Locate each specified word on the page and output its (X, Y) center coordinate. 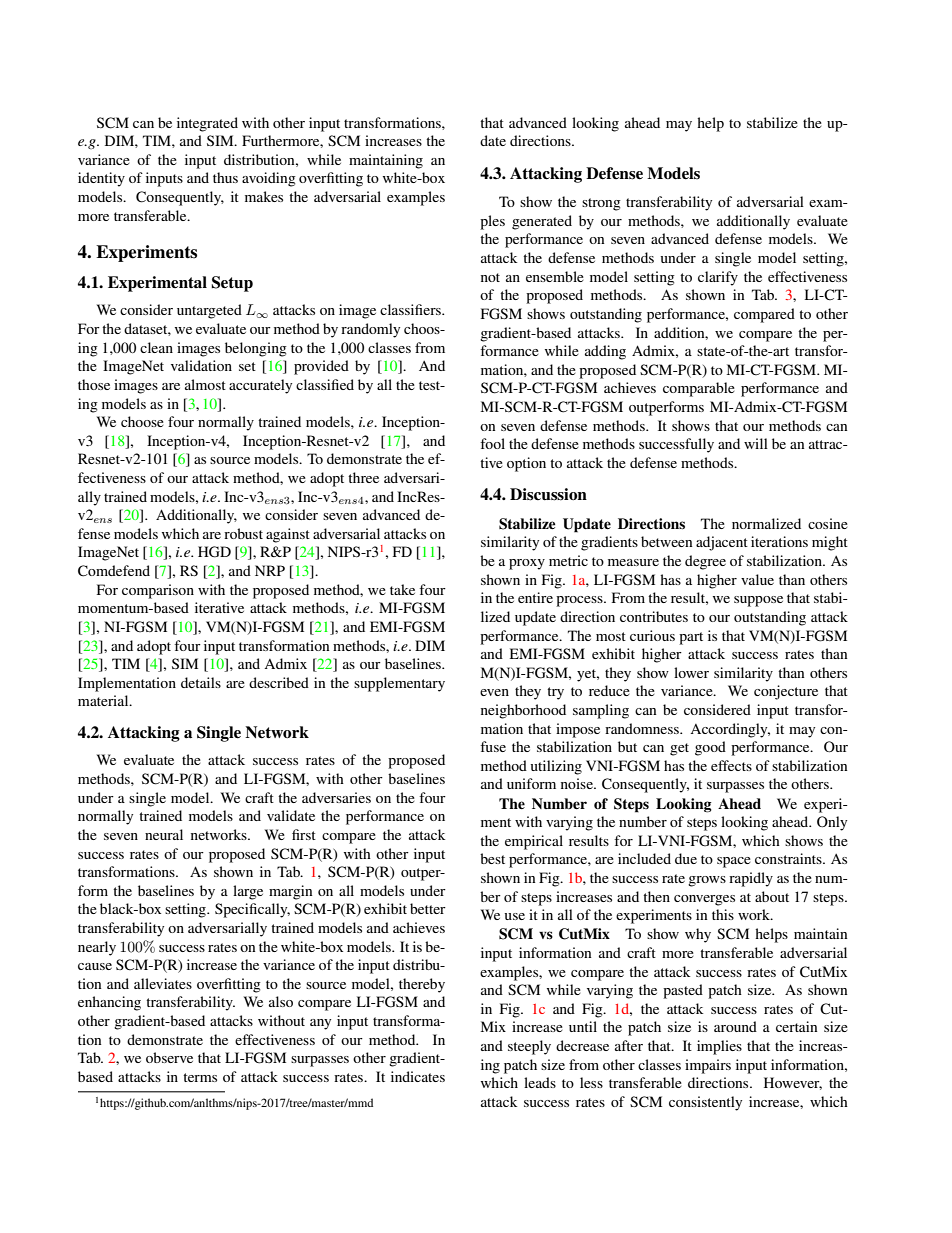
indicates (418, 1076)
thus (225, 177)
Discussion (548, 494)
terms (200, 1077)
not (490, 277)
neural (164, 834)
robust (243, 533)
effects (731, 765)
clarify (718, 278)
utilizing (556, 767)
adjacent (722, 543)
